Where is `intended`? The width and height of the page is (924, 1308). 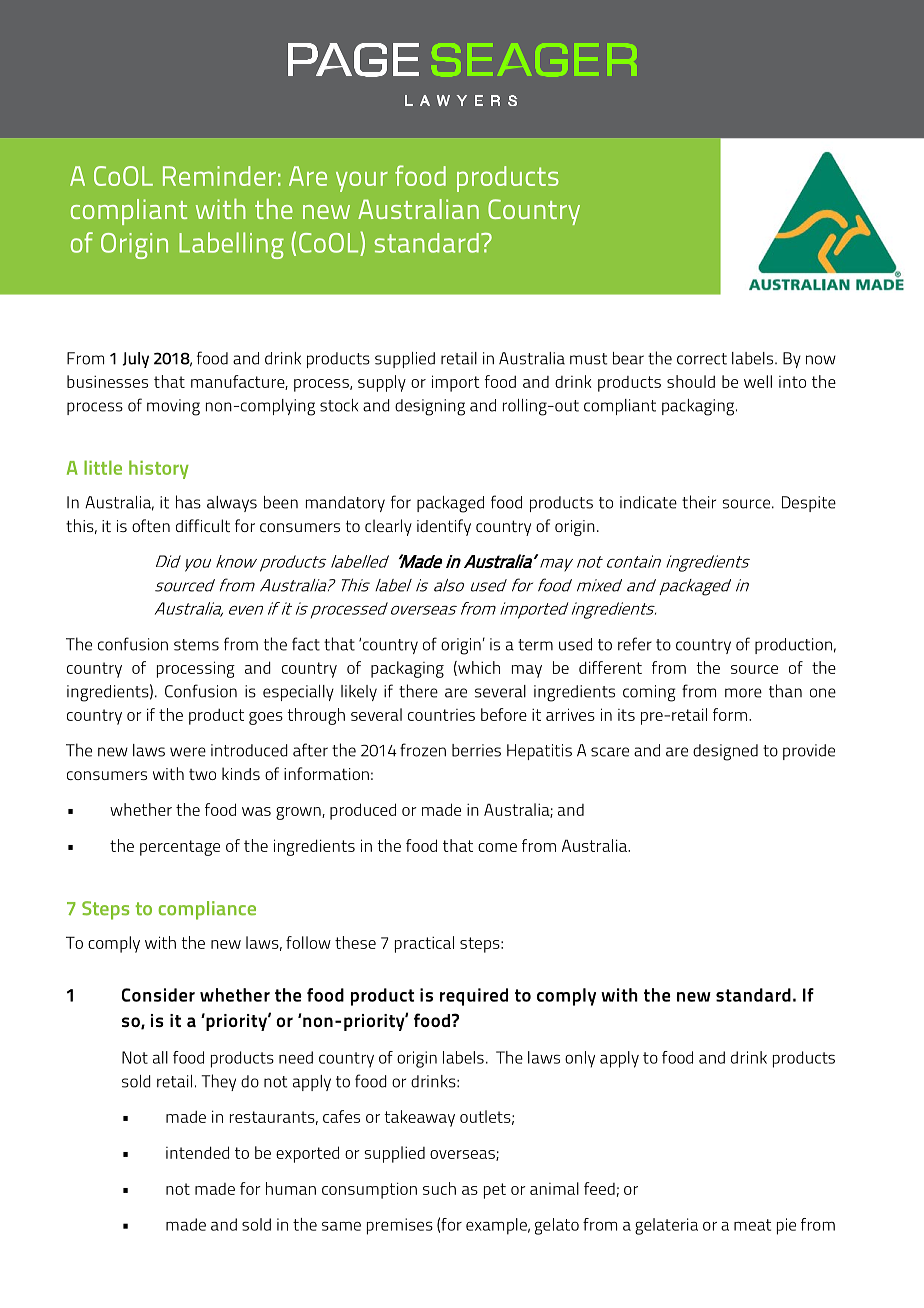 intended is located at coordinates (197, 1152).
